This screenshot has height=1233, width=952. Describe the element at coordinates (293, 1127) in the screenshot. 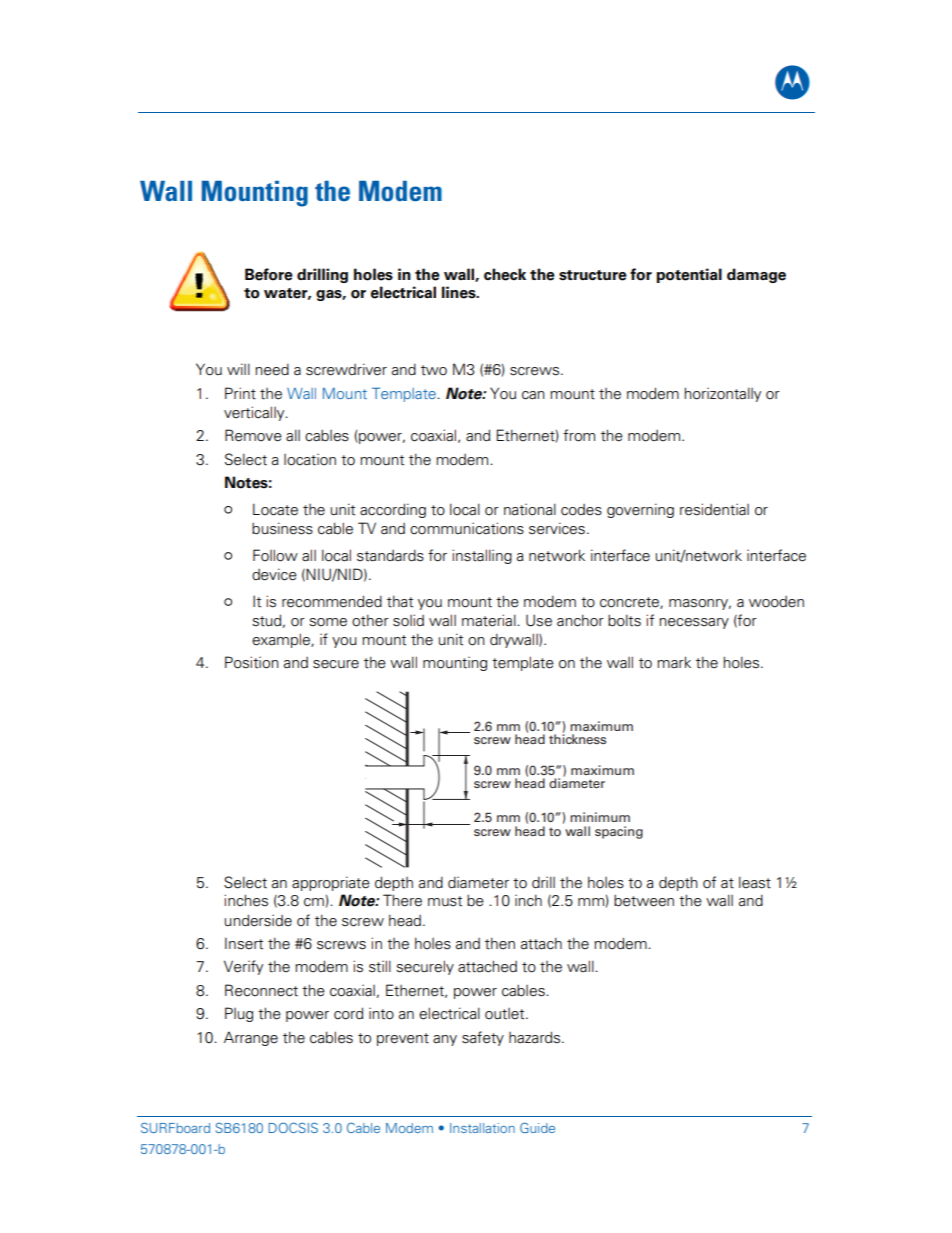

I see `DOCSIS` at that location.
